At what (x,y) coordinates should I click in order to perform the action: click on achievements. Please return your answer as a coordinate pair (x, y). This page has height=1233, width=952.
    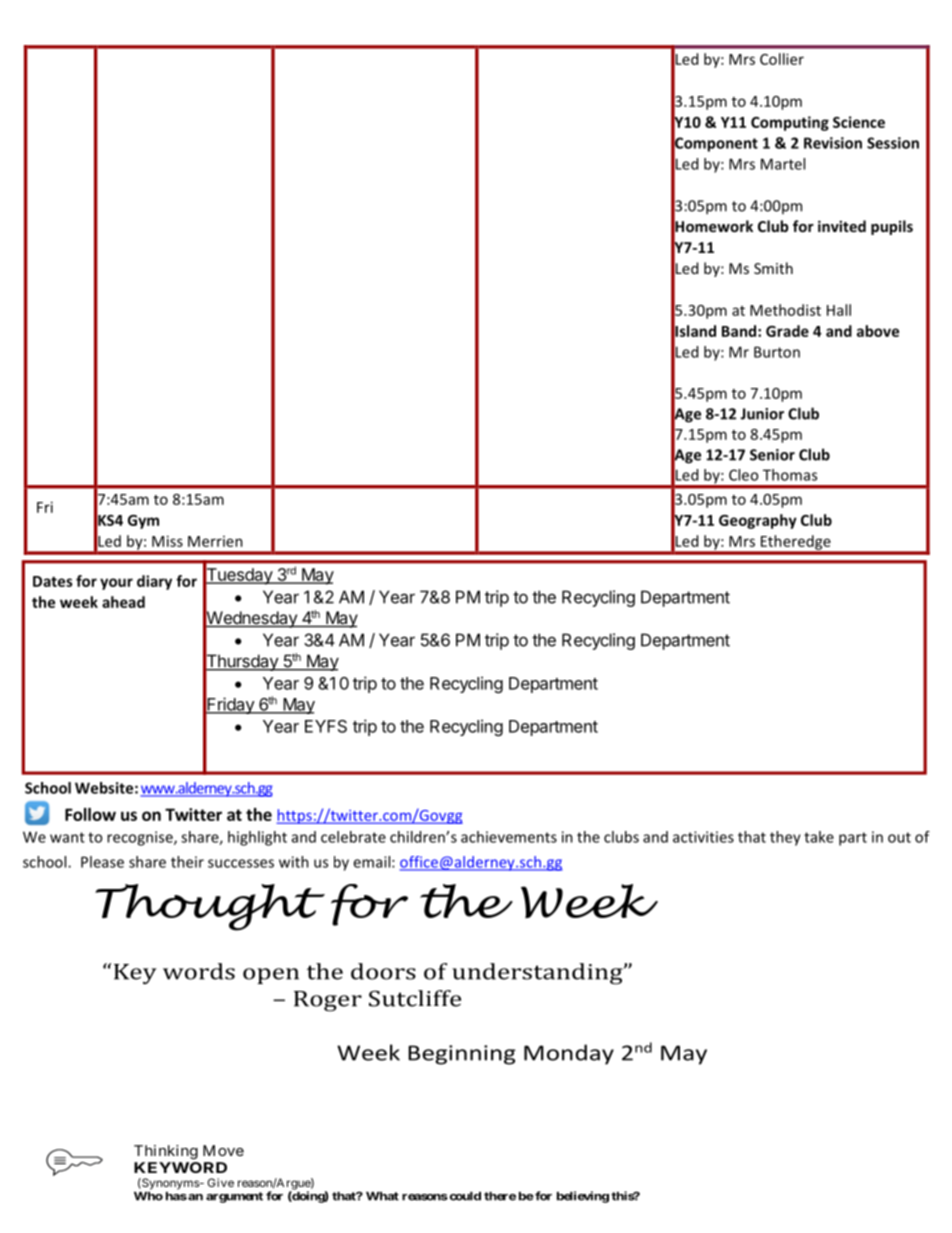
    Looking at the image, I should click on (509, 837).
